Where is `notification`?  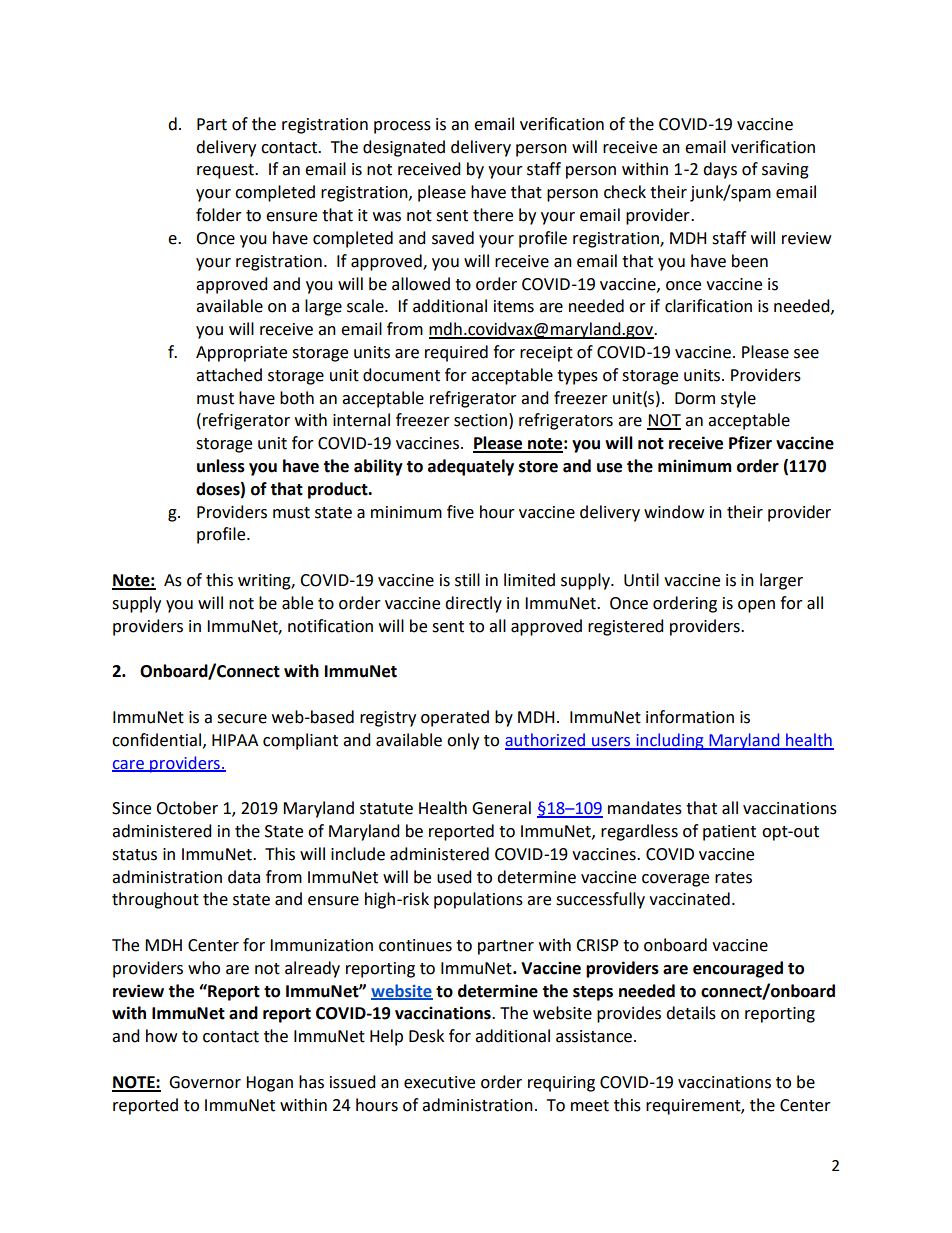 notification is located at coordinates (330, 626).
